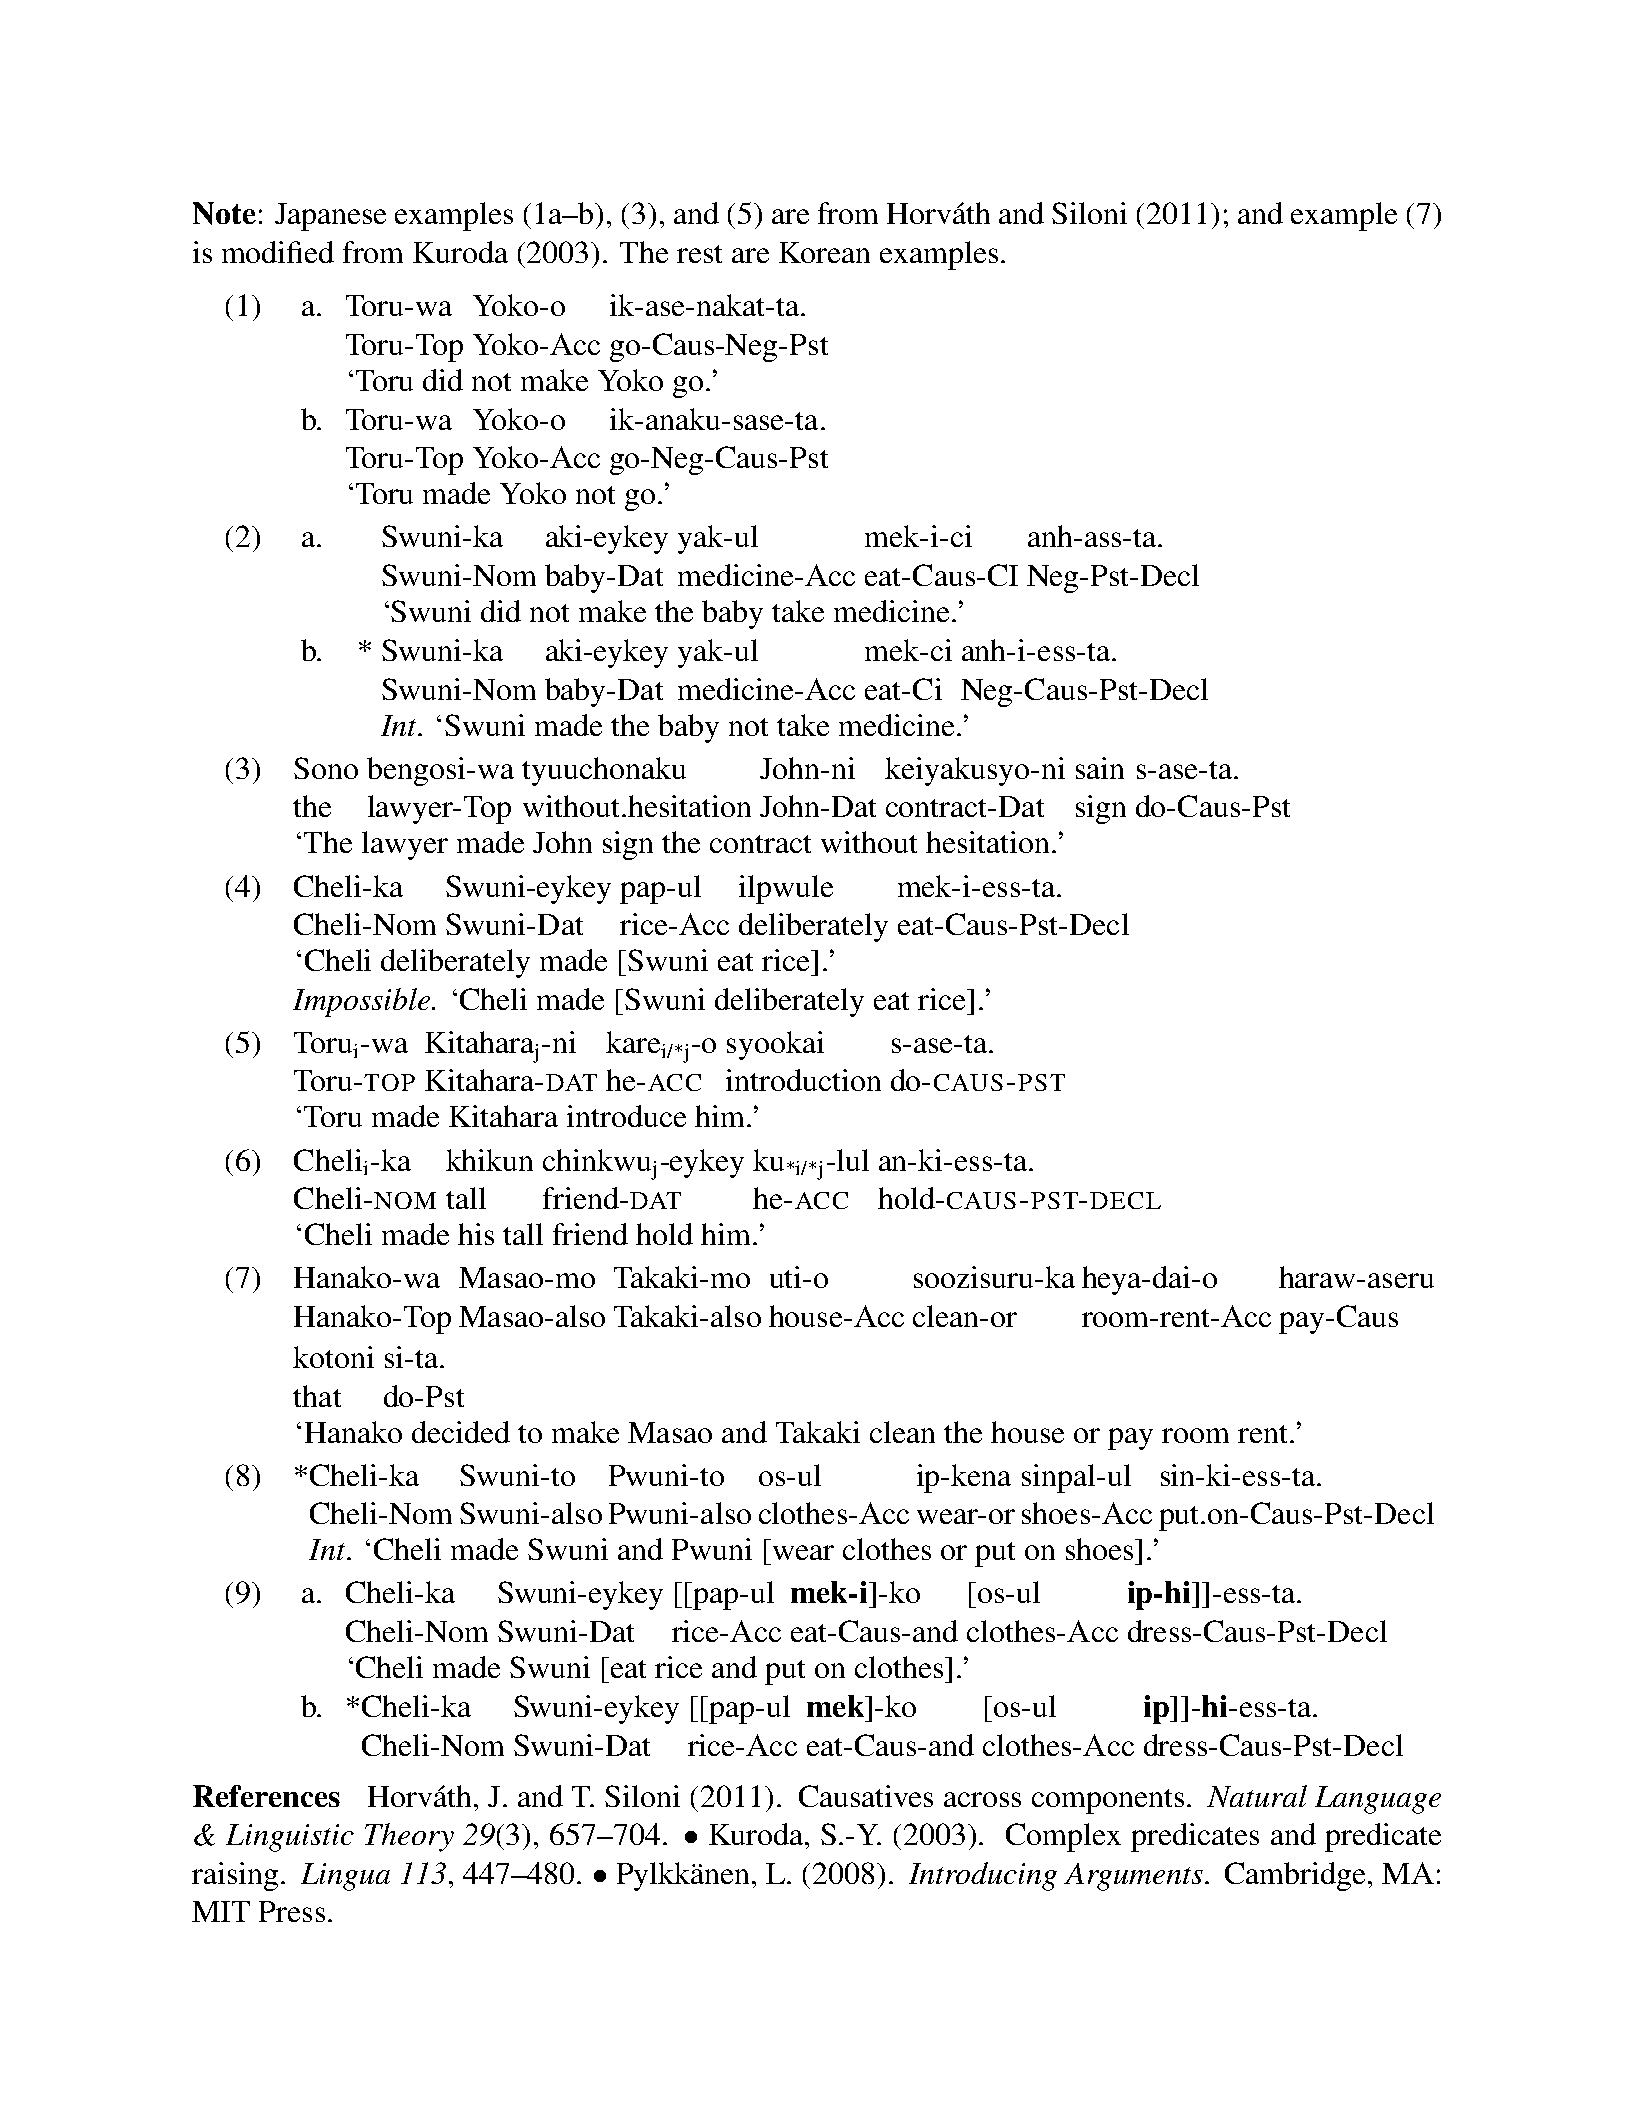 The height and width of the page is (2115, 1635). Describe the element at coordinates (345, 1877) in the page. I see `Lingua` at that location.
